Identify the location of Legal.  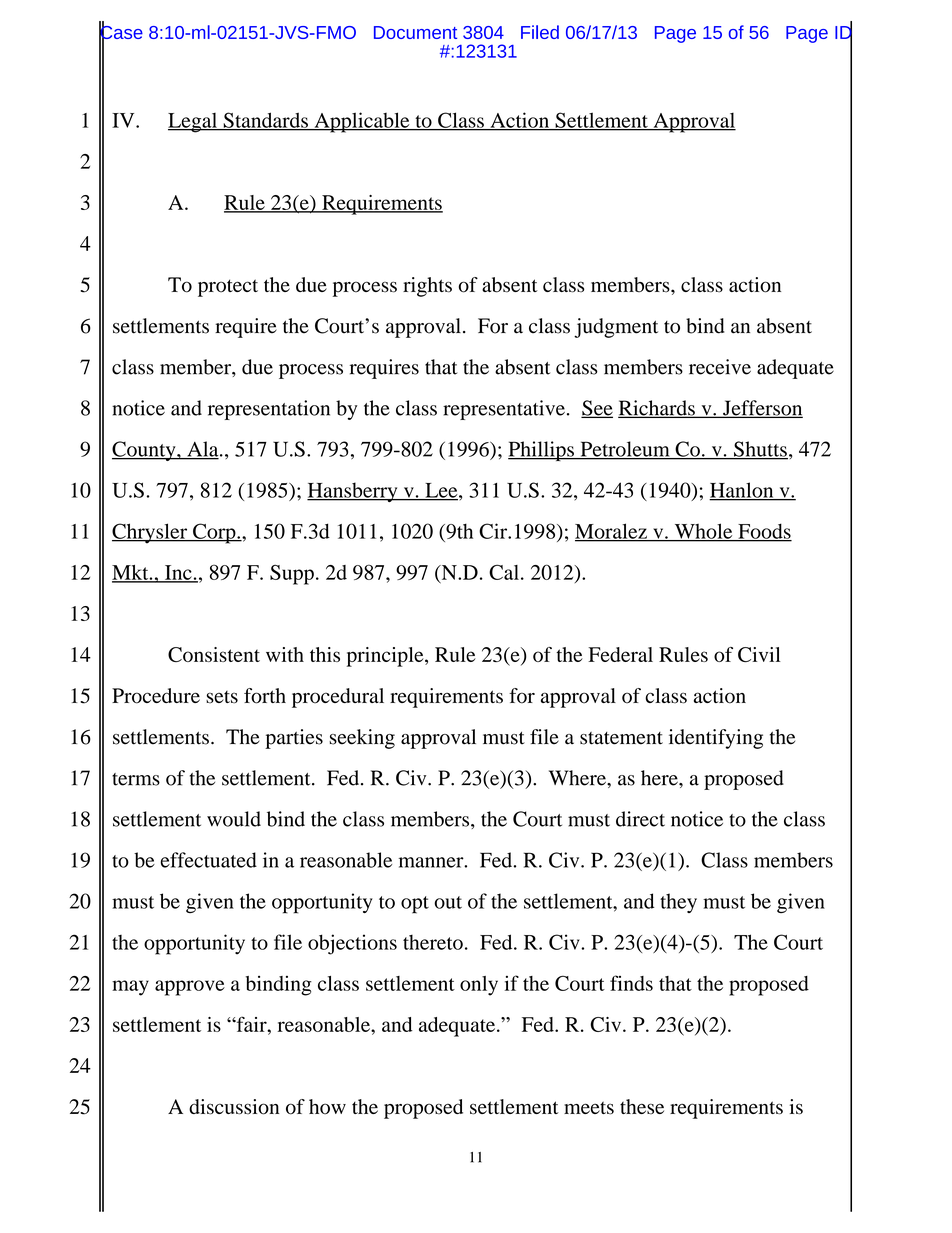
(194, 123).
